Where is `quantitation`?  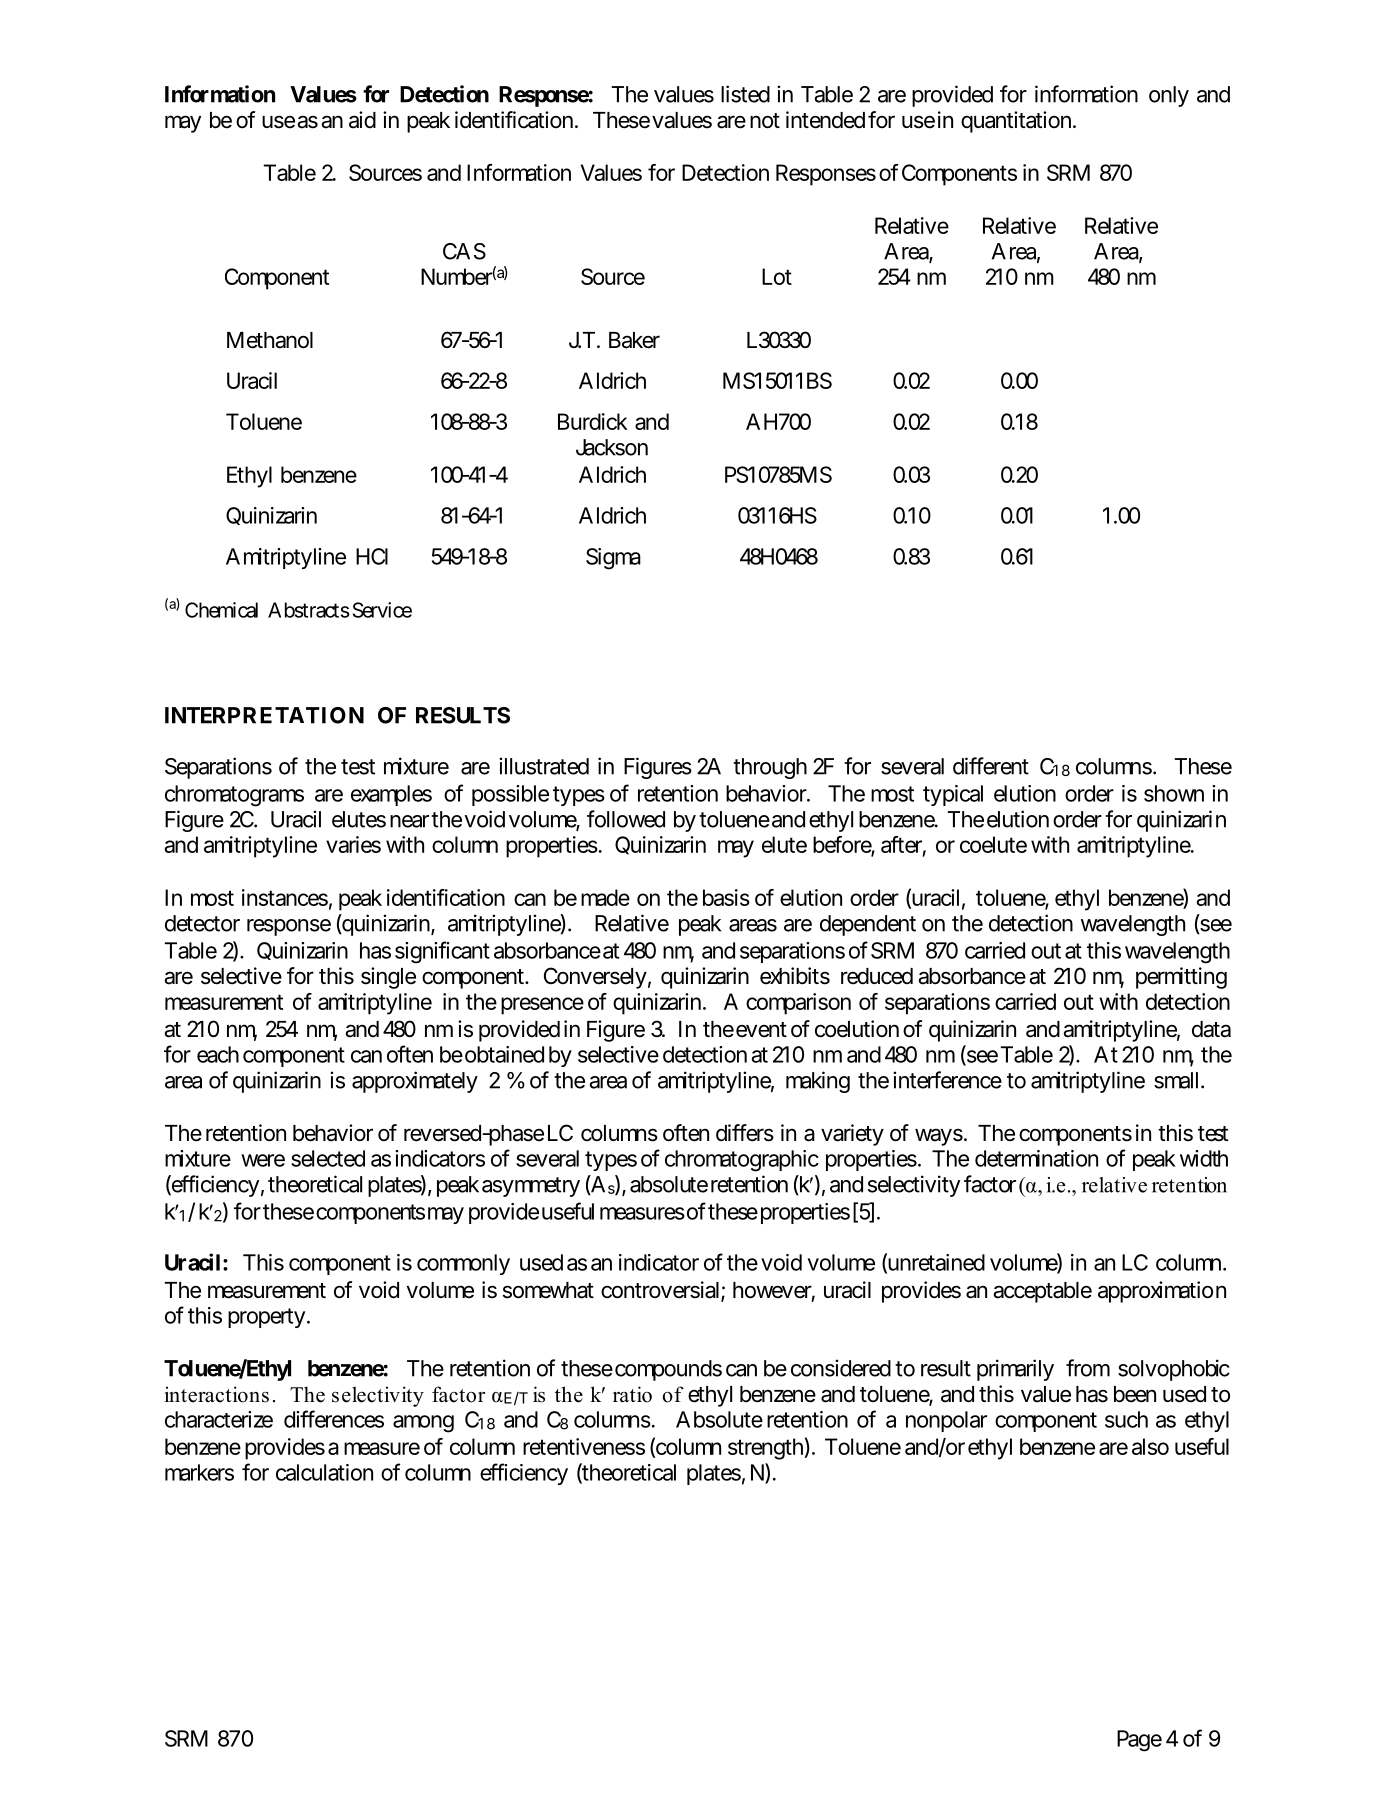 quantitation is located at coordinates (1016, 122).
